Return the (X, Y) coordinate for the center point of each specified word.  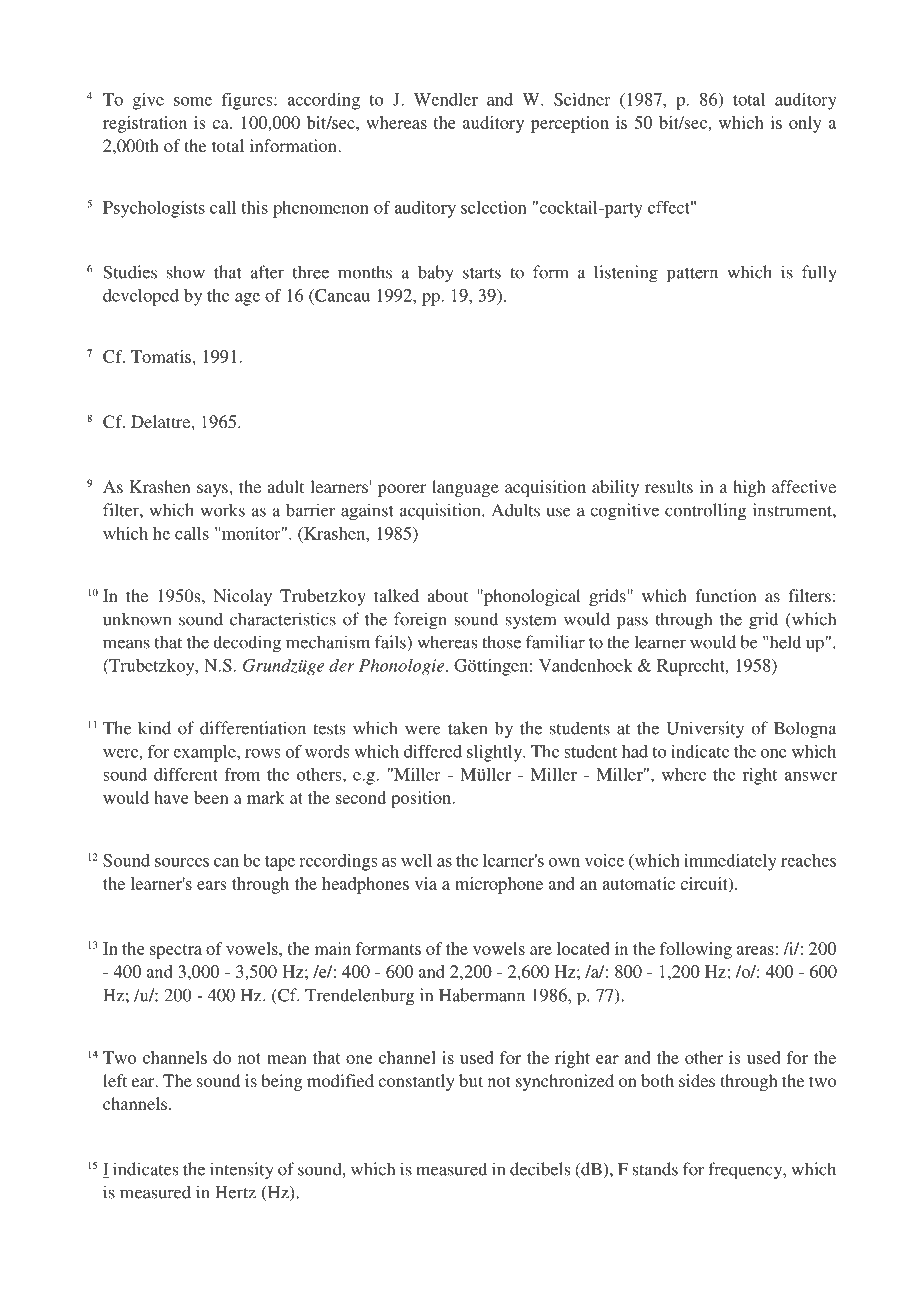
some (193, 101)
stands (655, 1169)
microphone (499, 885)
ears (211, 885)
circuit (705, 884)
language (465, 488)
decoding (247, 644)
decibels (540, 1169)
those (501, 642)
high (749, 488)
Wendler (446, 99)
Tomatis (161, 356)
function (726, 595)
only (805, 124)
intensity (241, 1171)
